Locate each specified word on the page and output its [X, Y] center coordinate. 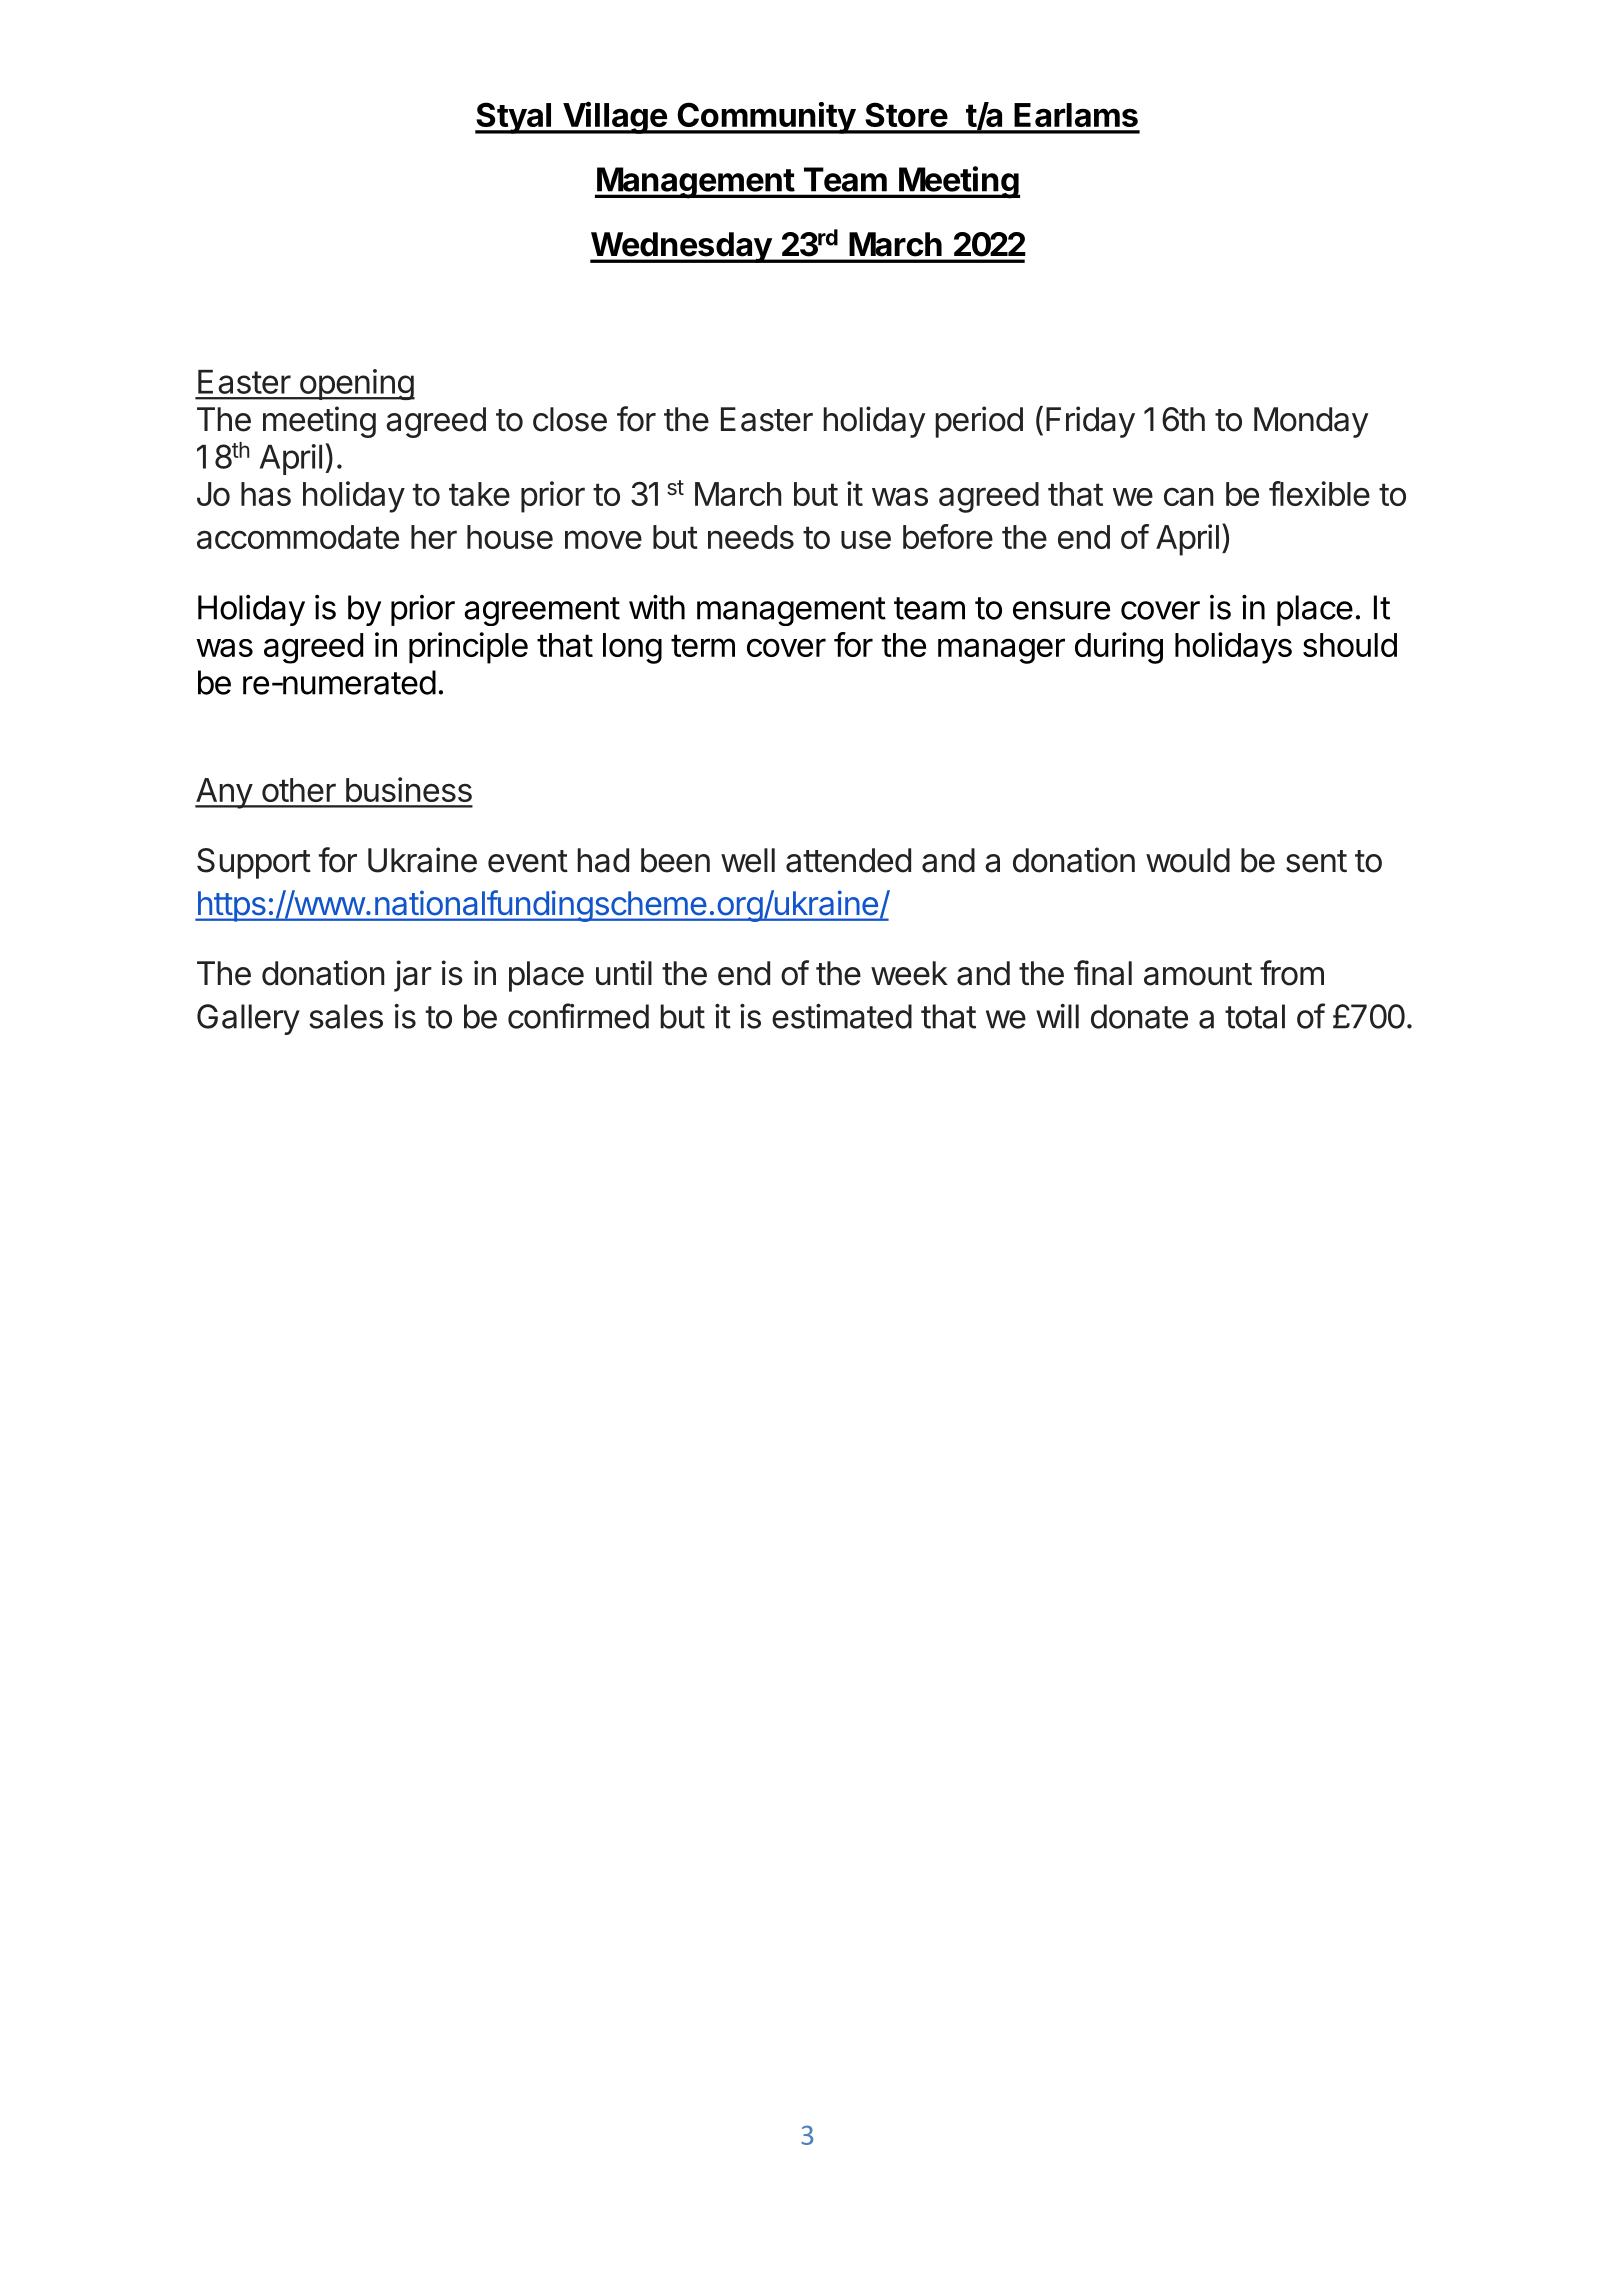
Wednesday [681, 247]
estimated [842, 1016]
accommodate [298, 537]
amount [1198, 974]
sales [346, 1016]
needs [751, 537]
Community [766, 118]
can [1188, 496]
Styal [514, 118]
